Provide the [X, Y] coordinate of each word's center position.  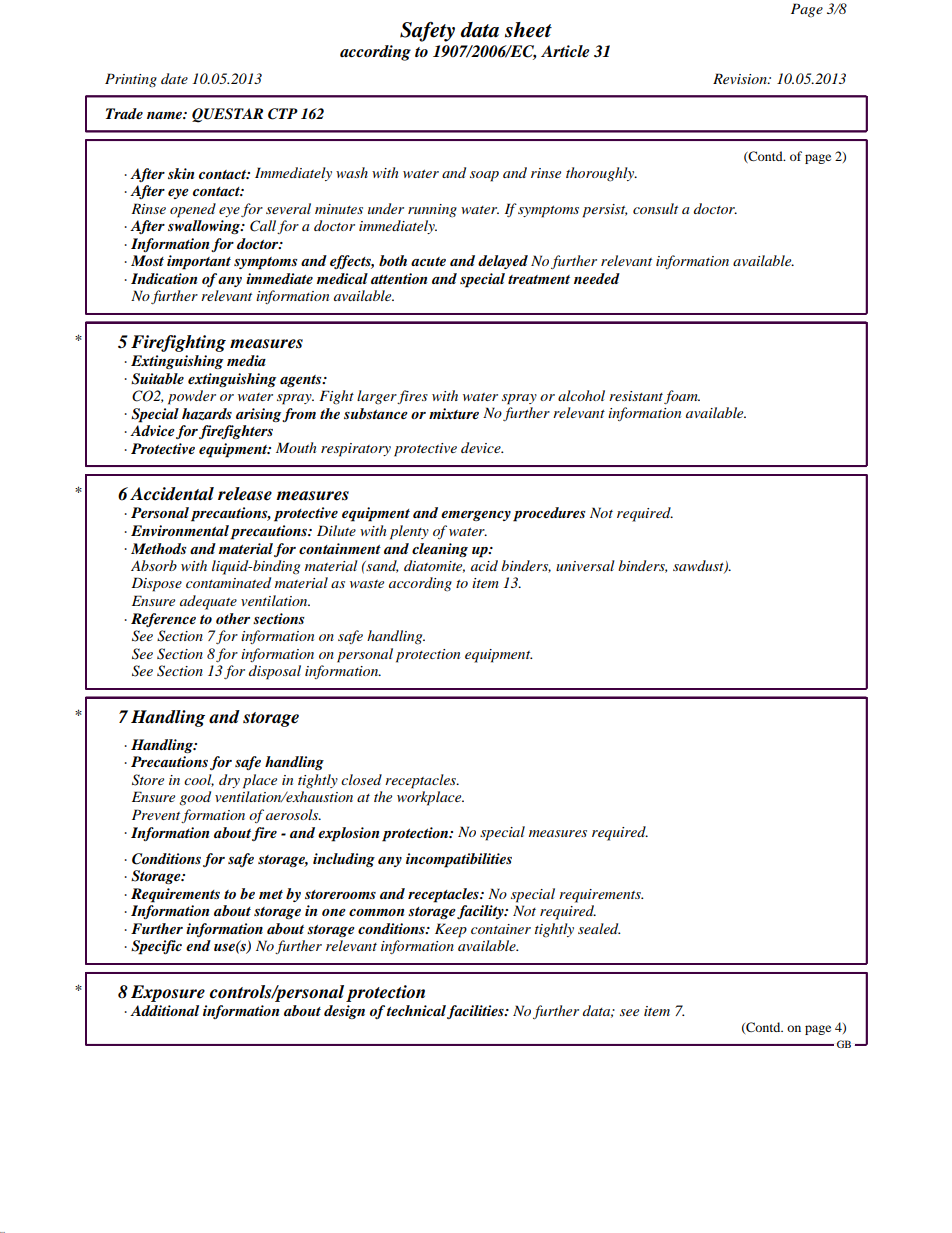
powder [192, 397]
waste [367, 584]
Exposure [168, 993]
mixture [454, 413]
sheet [528, 30]
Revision [741, 78]
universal [585, 565]
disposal [275, 672]
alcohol [581, 395]
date [174, 78]
